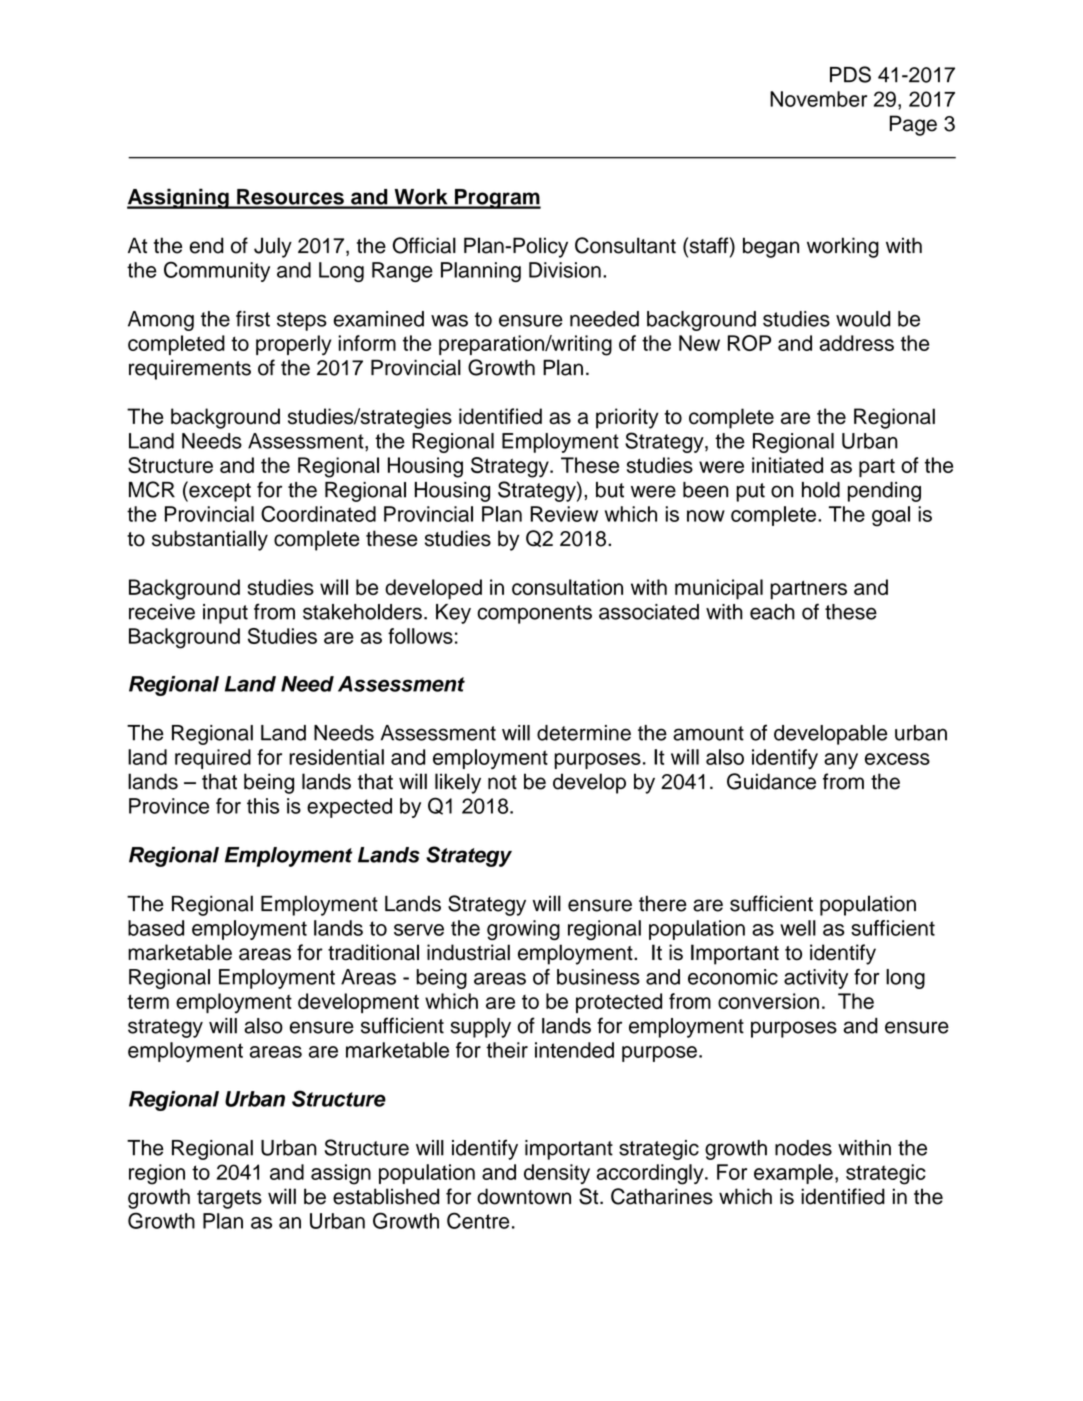 The height and width of the document is (1401, 1083). What do you see at coordinates (263, 806) in the document?
I see `this` at bounding box center [263, 806].
